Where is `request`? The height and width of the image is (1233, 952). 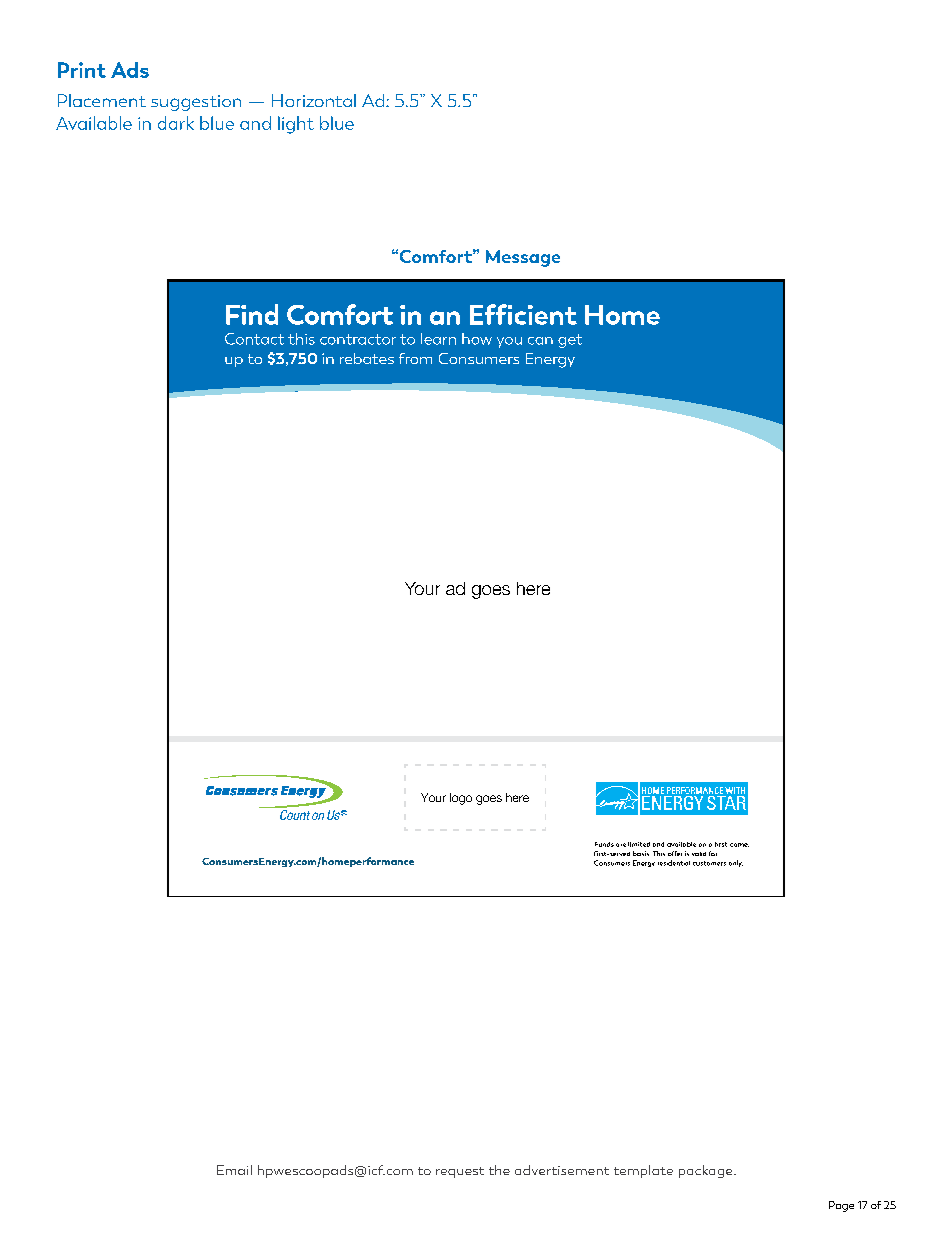
request is located at coordinates (460, 1172).
